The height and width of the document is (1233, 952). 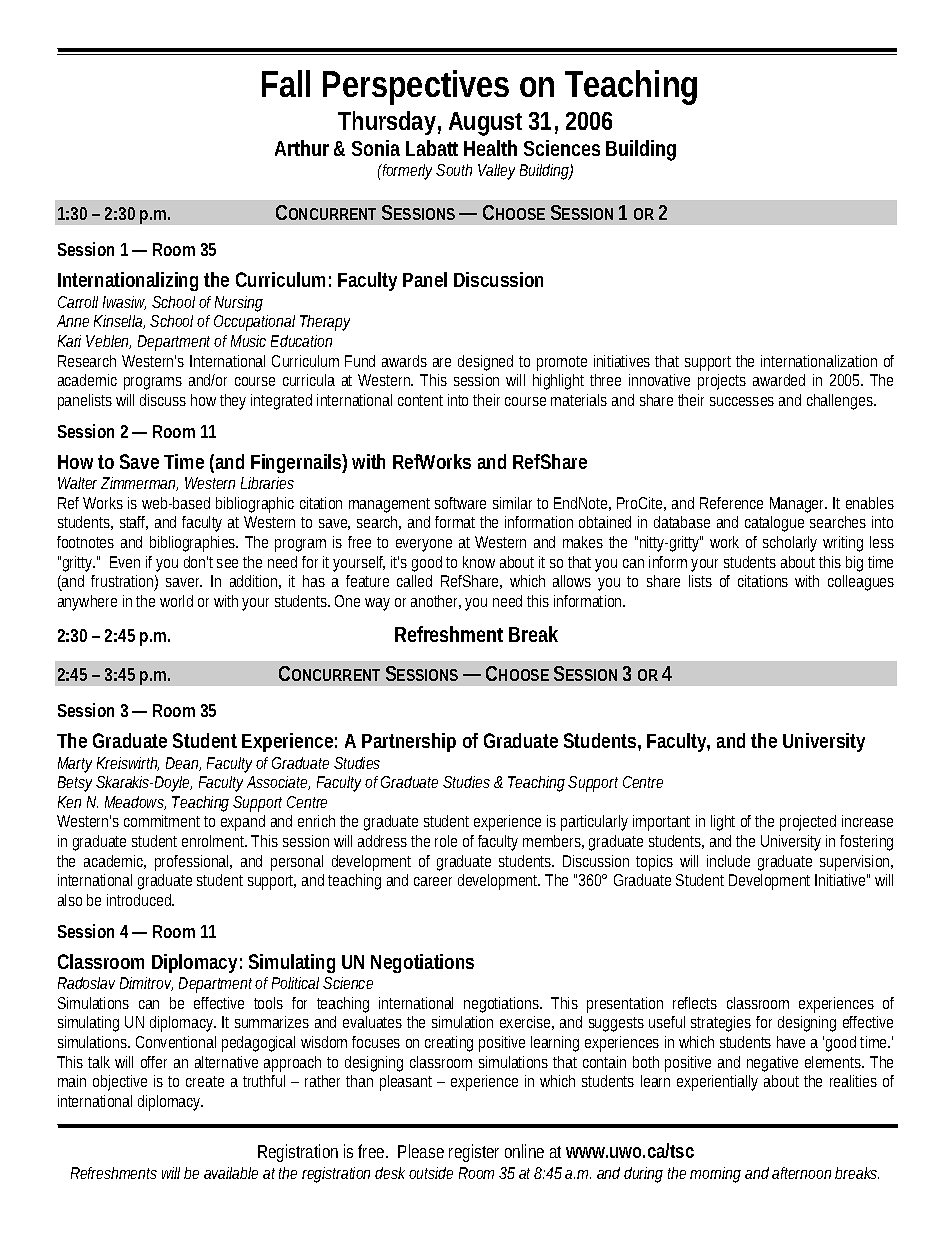 What do you see at coordinates (433, 881) in the document?
I see `career` at bounding box center [433, 881].
